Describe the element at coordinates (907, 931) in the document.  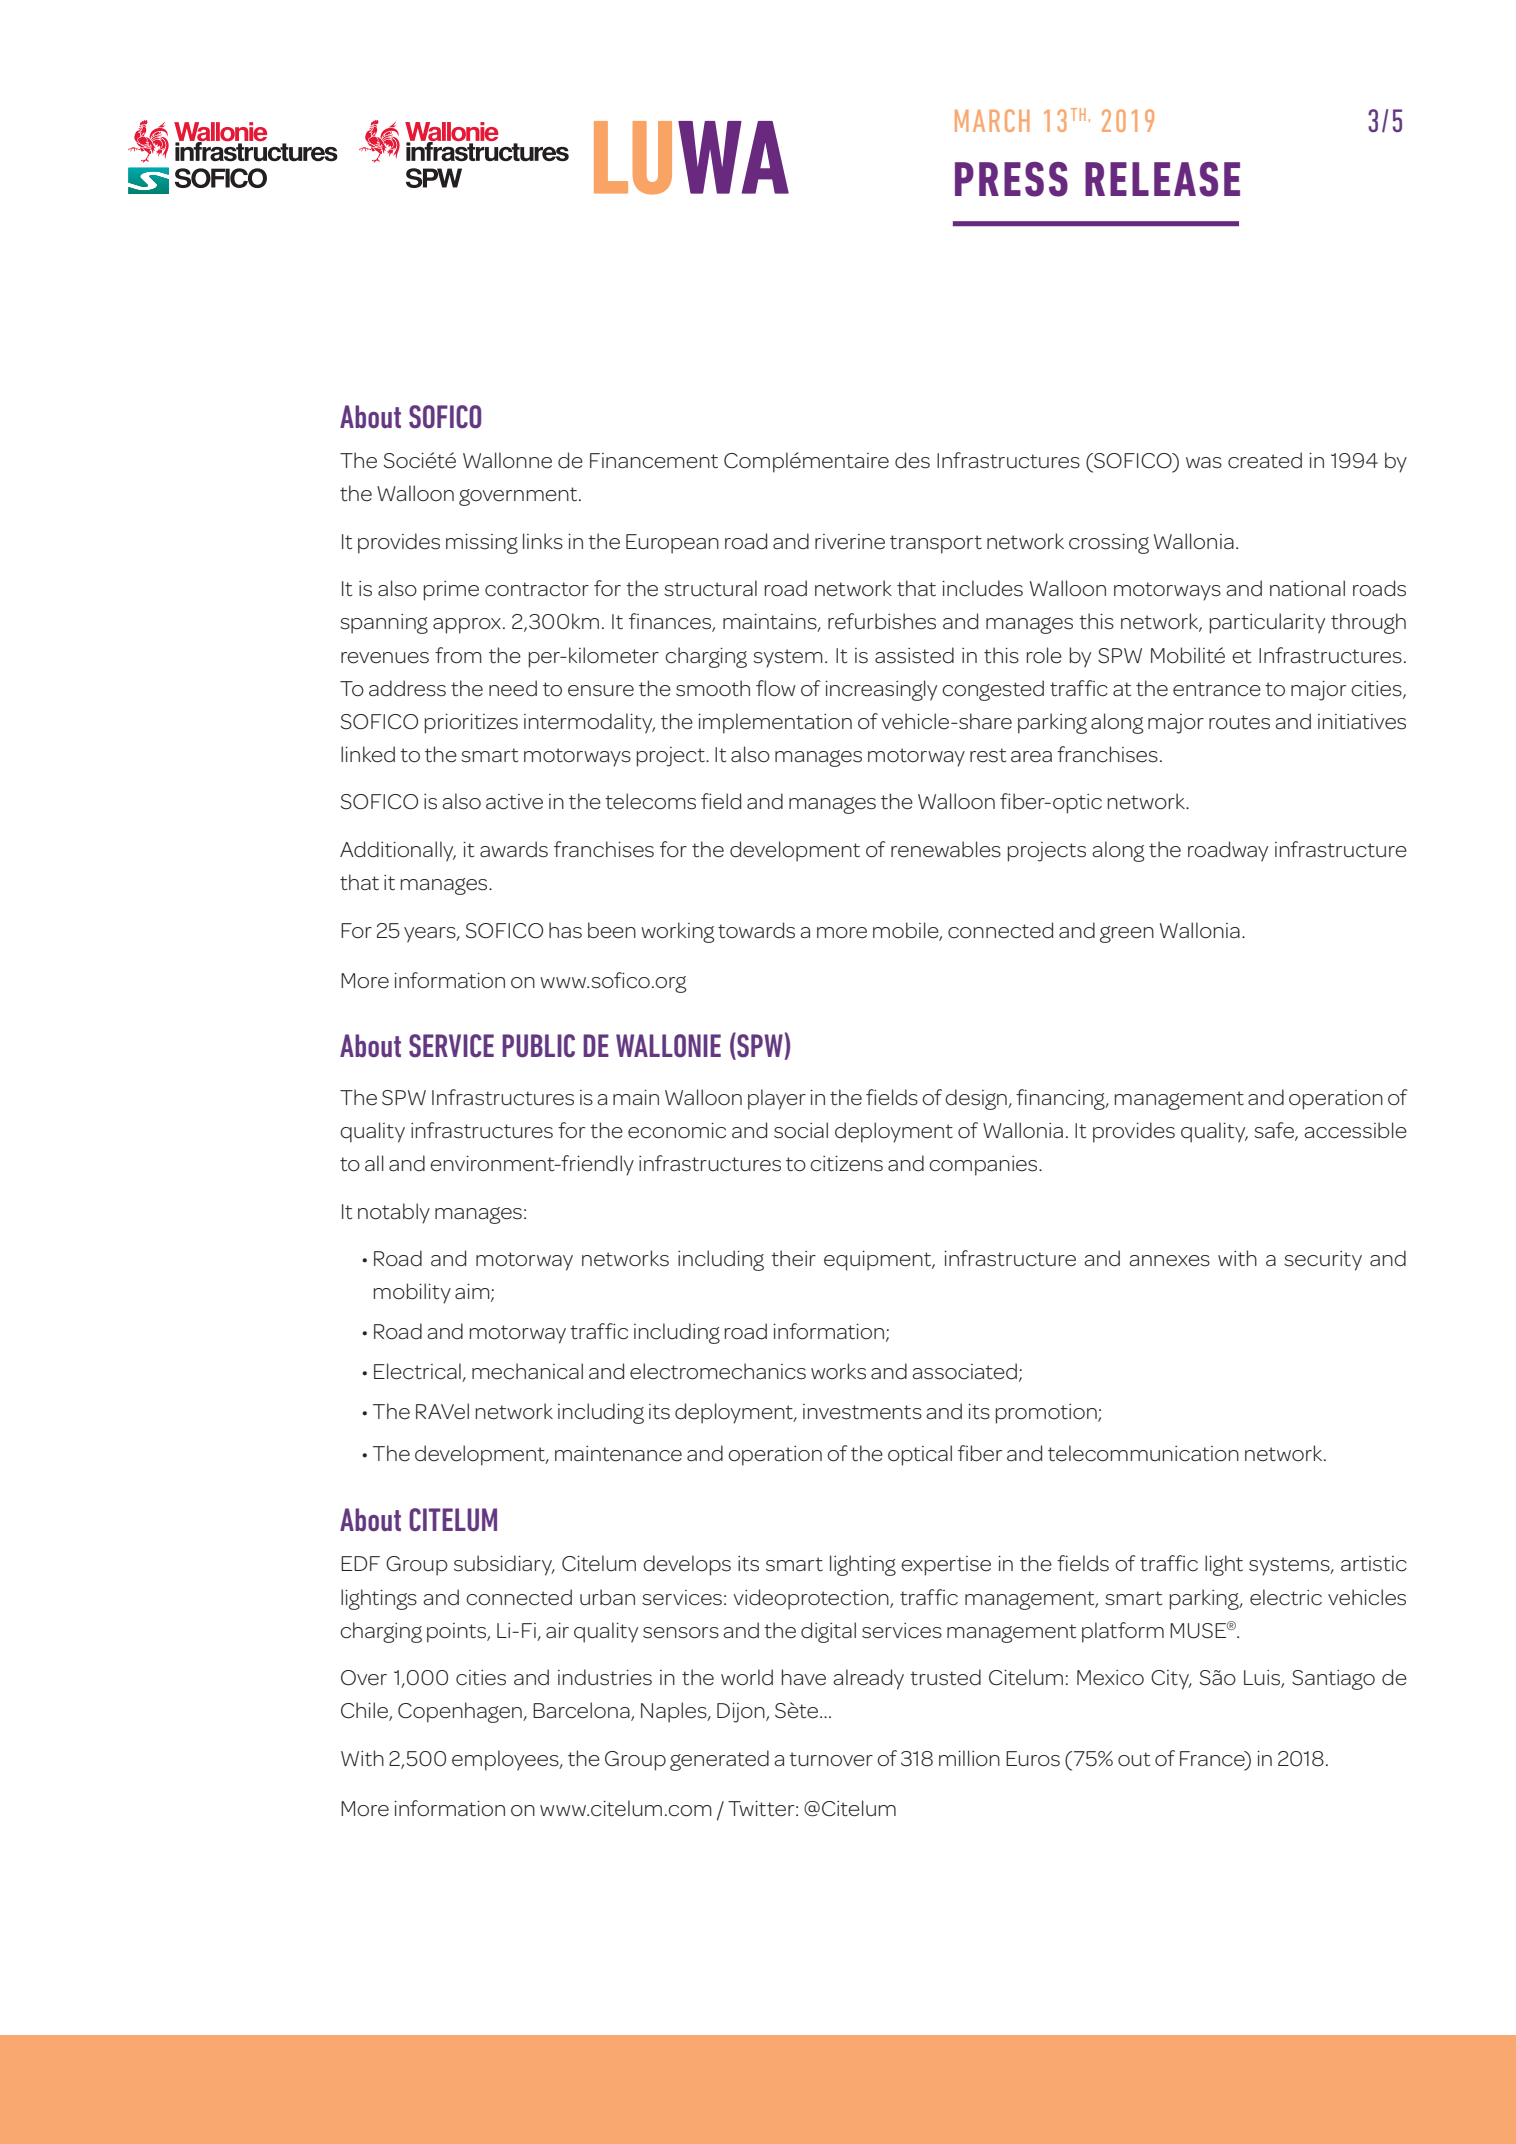
I see `mobile` at that location.
